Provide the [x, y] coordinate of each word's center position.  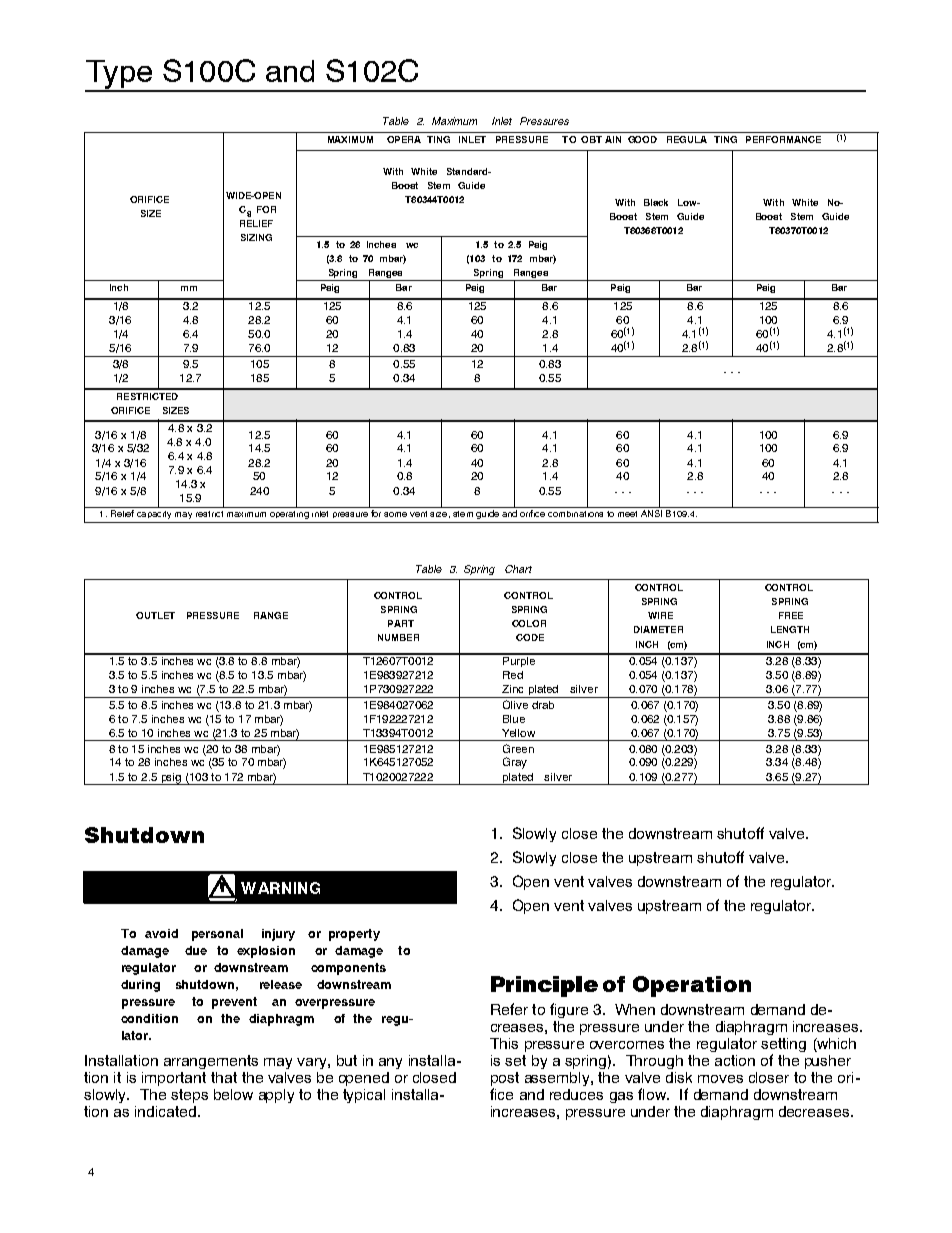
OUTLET [155, 615]
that [224, 1077]
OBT [591, 139]
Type [119, 75]
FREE [791, 615]
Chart [518, 569]
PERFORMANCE [783, 139]
